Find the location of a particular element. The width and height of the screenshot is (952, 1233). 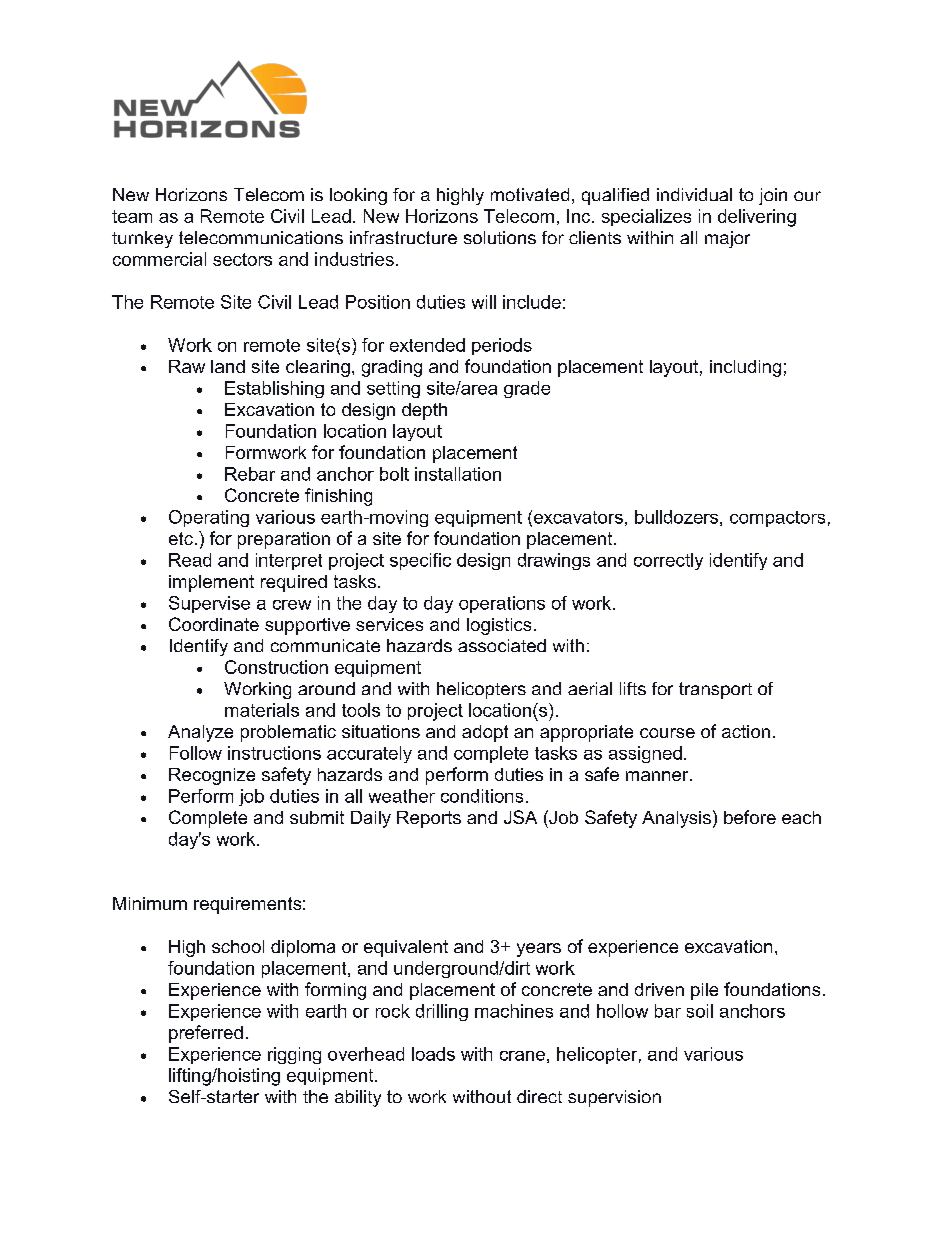

solutions is located at coordinates (500, 237).
